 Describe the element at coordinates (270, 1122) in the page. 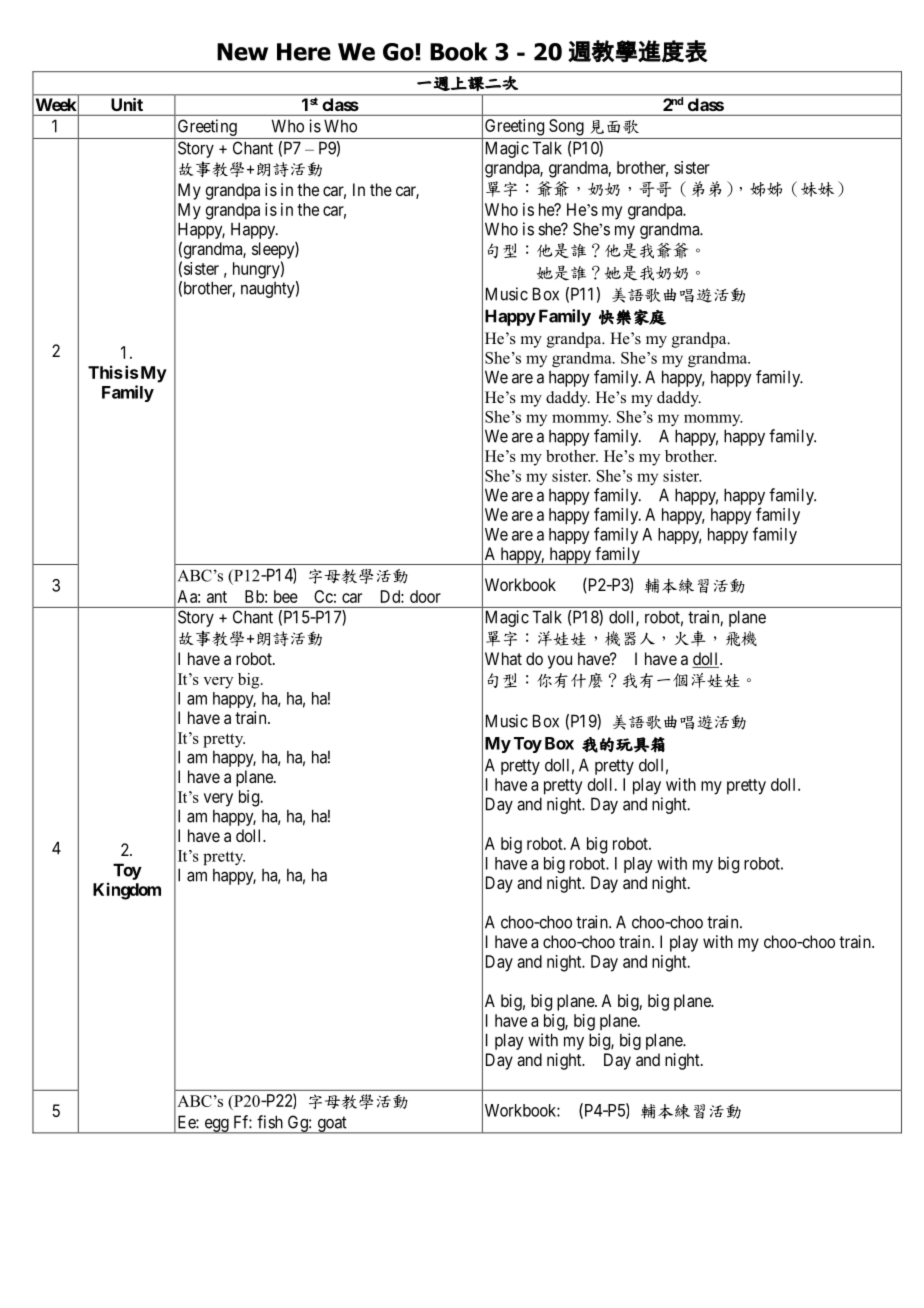

I see `fish` at that location.
